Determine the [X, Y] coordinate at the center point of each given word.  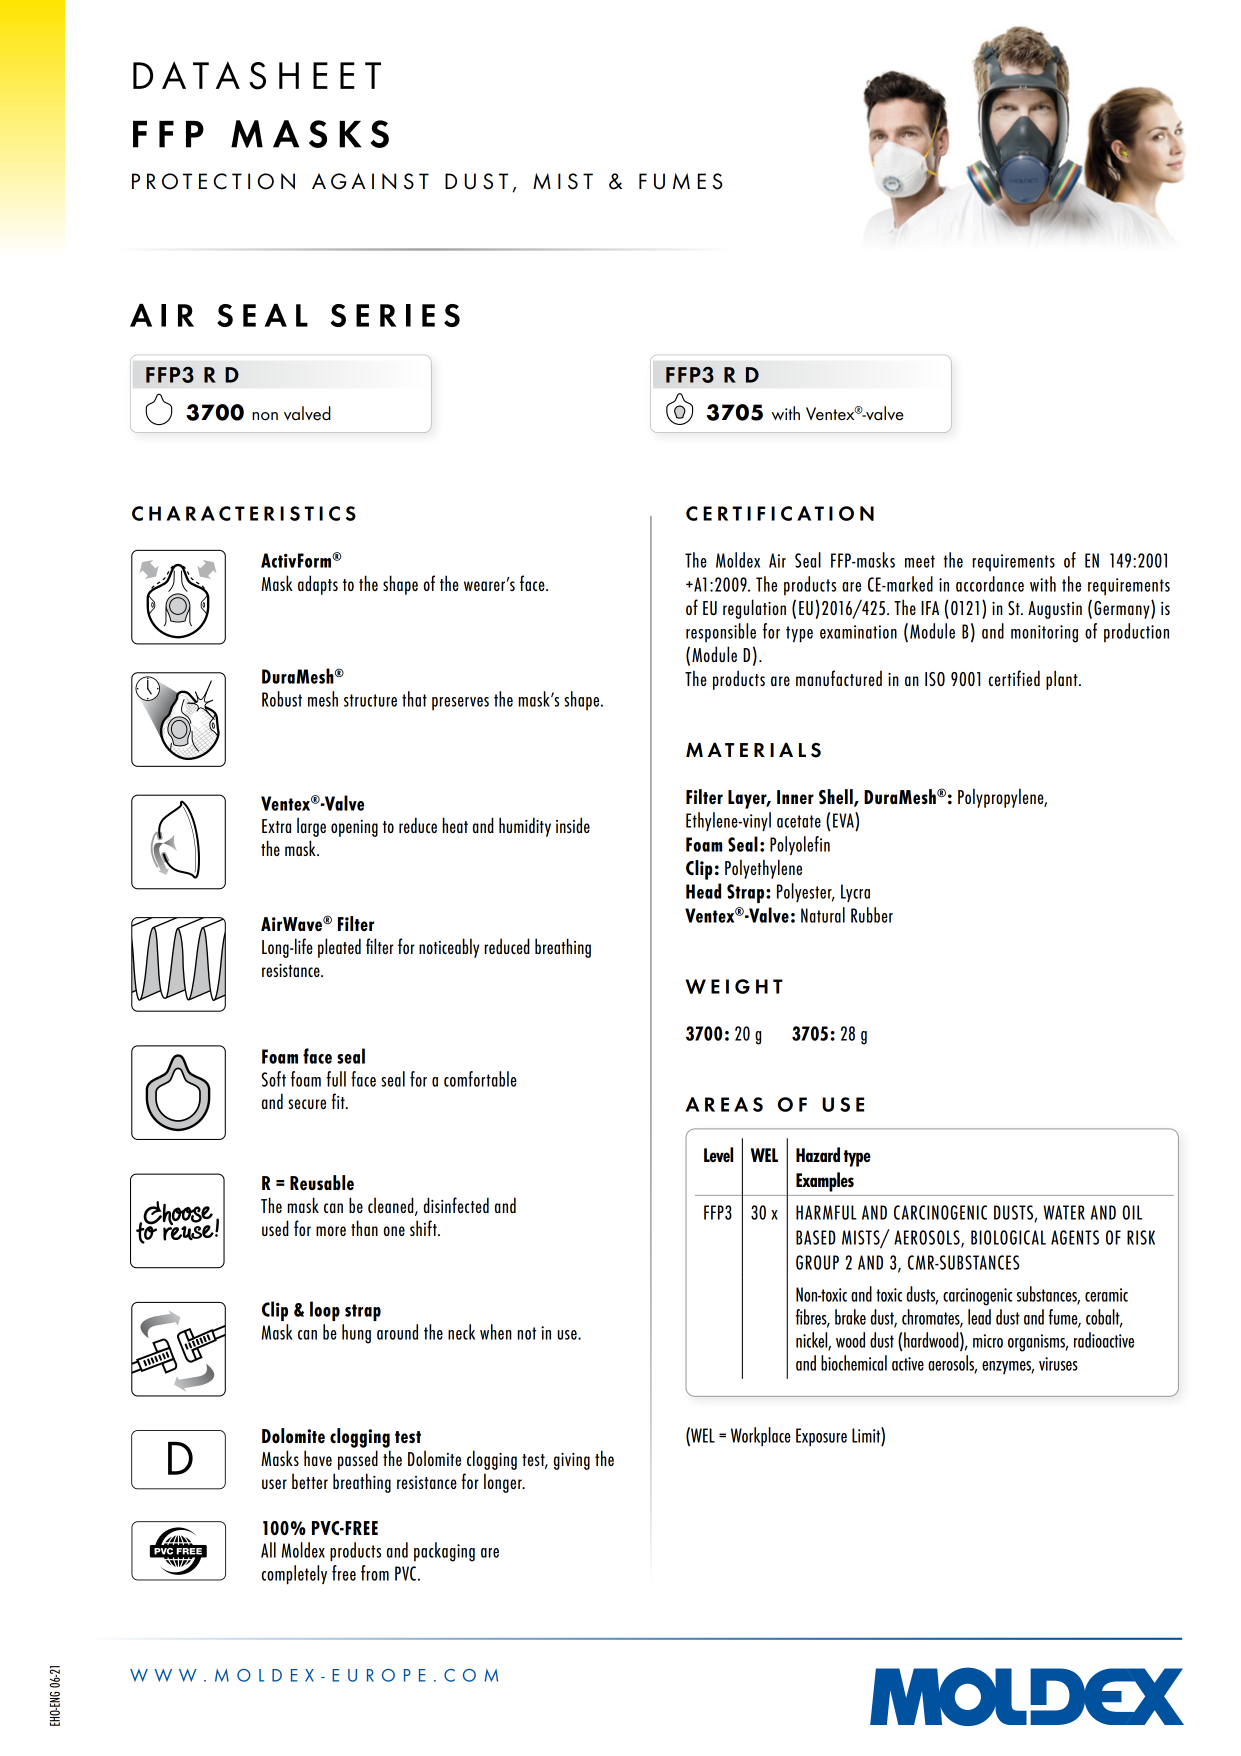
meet [920, 561]
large [311, 827]
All [268, 1550]
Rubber [872, 915]
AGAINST [370, 181]
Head [703, 891]
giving [572, 1461]
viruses [1058, 1364]
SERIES [395, 315]
